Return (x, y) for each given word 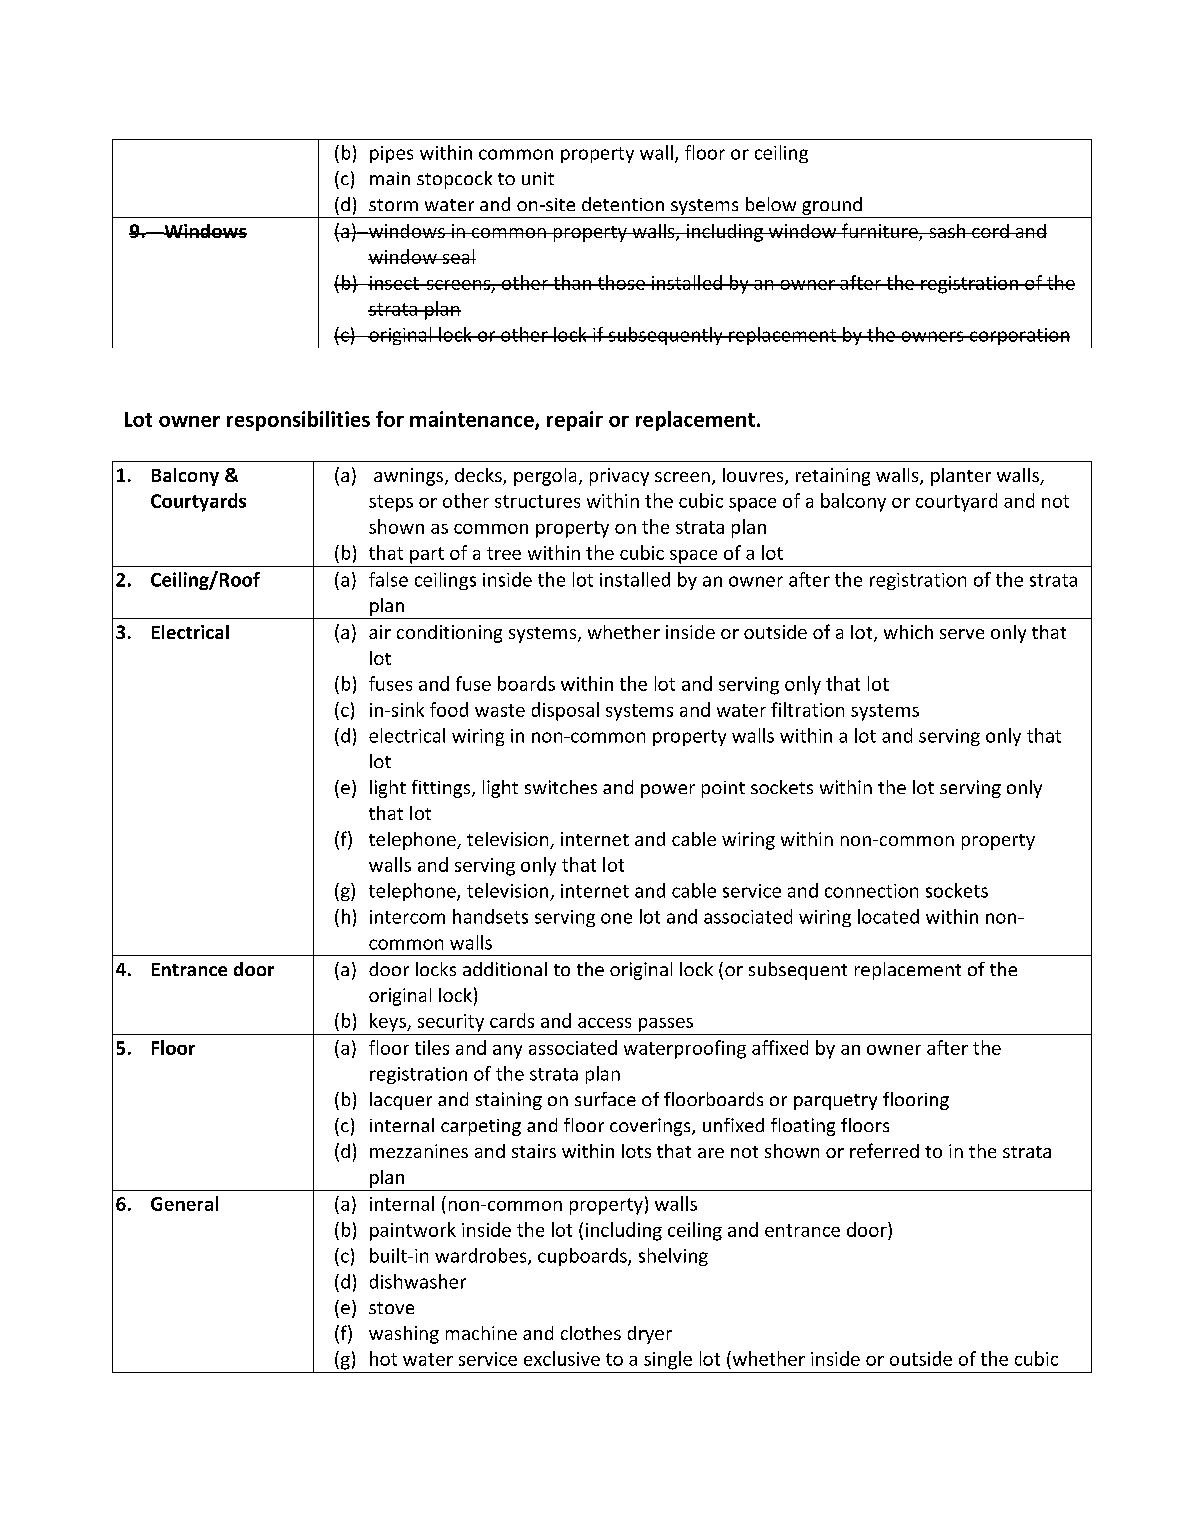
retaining (833, 477)
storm (393, 205)
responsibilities (298, 421)
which (908, 632)
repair (575, 421)
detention (623, 204)
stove (391, 1308)
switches (561, 787)
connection (871, 891)
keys (389, 1022)
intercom (407, 917)
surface (605, 1099)
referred (884, 1150)
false (388, 579)
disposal (565, 711)
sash (947, 231)
